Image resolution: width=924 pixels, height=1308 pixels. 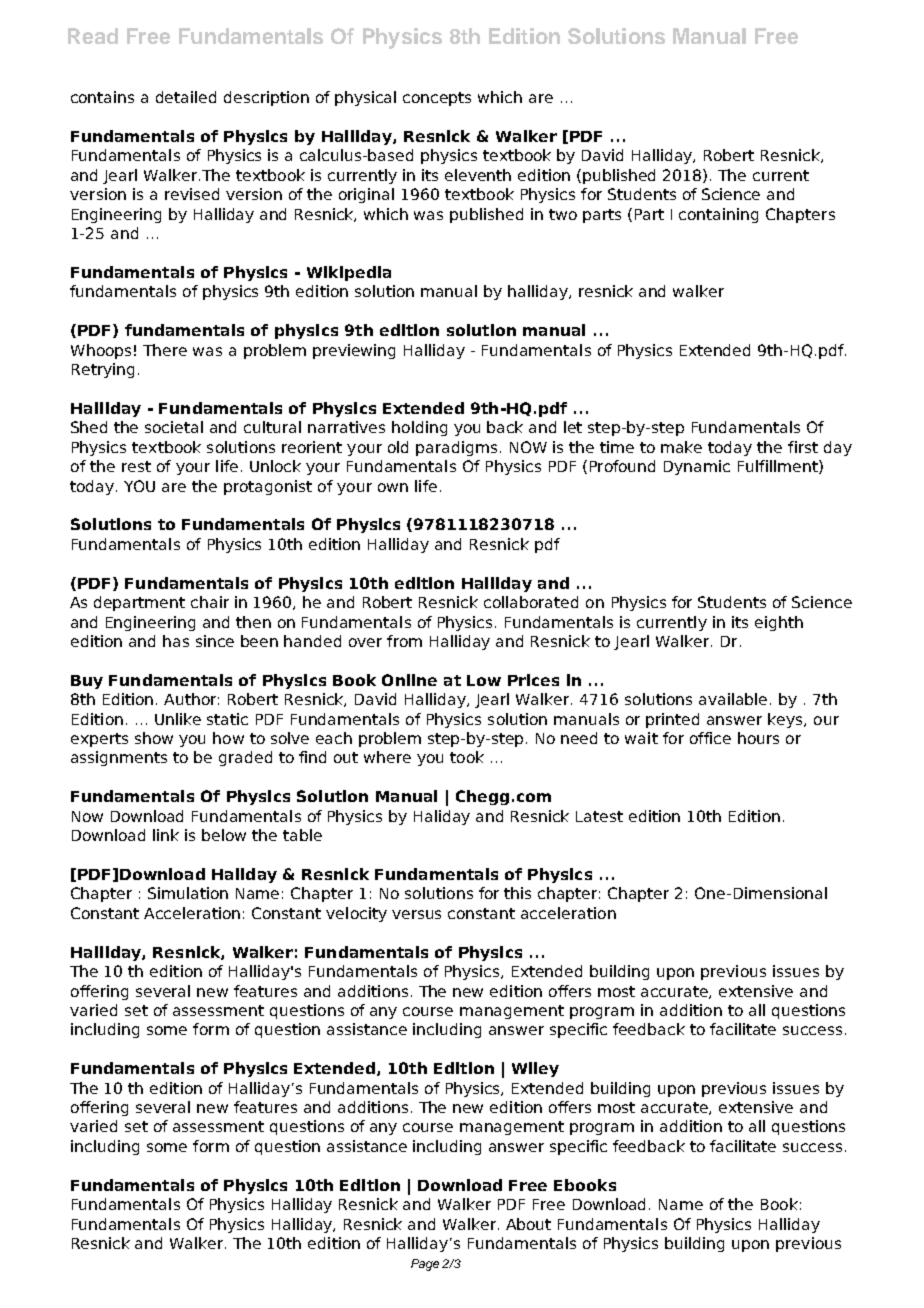 I want to click on Page, so click(x=425, y=1265).
